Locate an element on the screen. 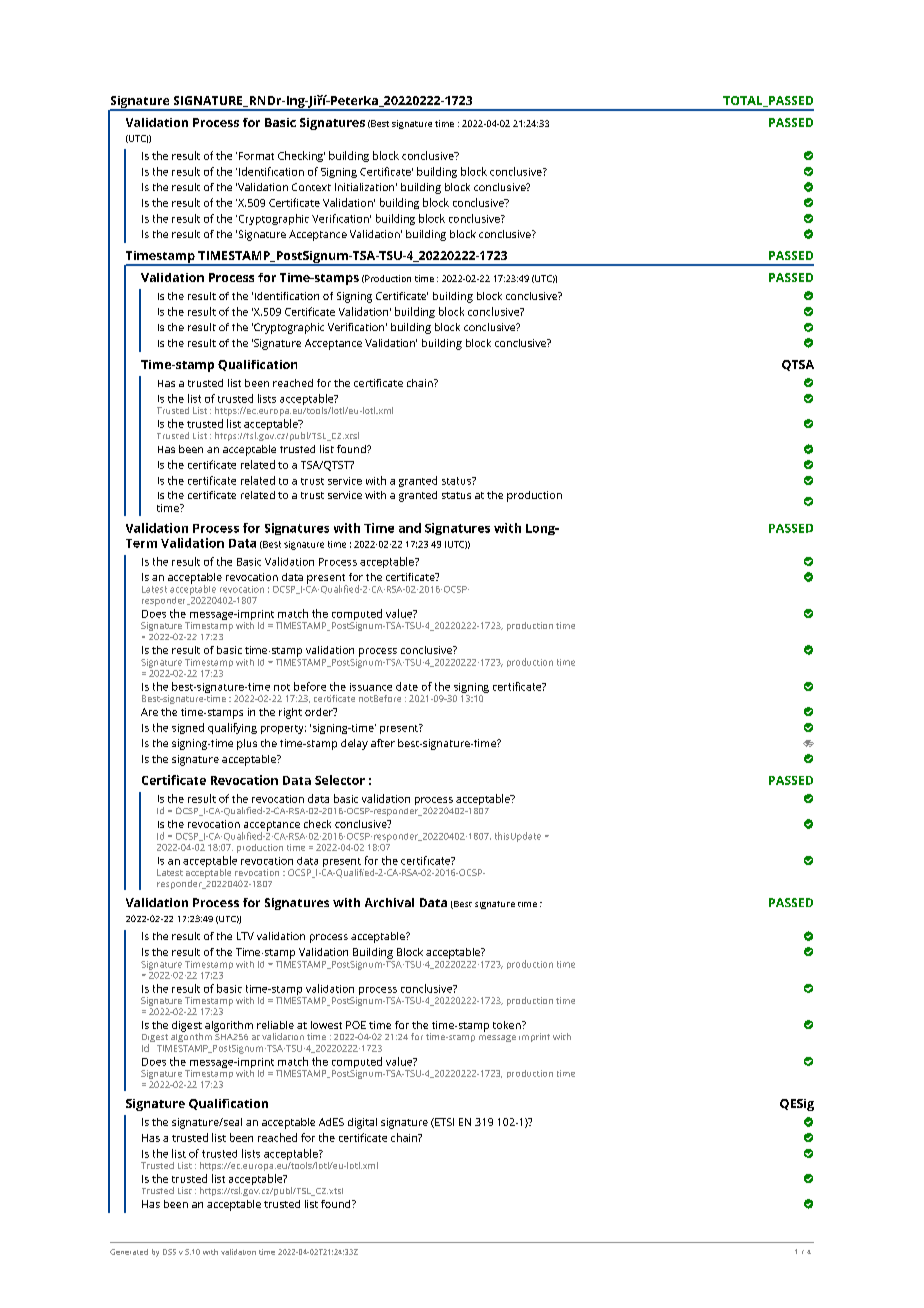 The width and height of the screenshot is (924, 1308). digital is located at coordinates (362, 1123).
